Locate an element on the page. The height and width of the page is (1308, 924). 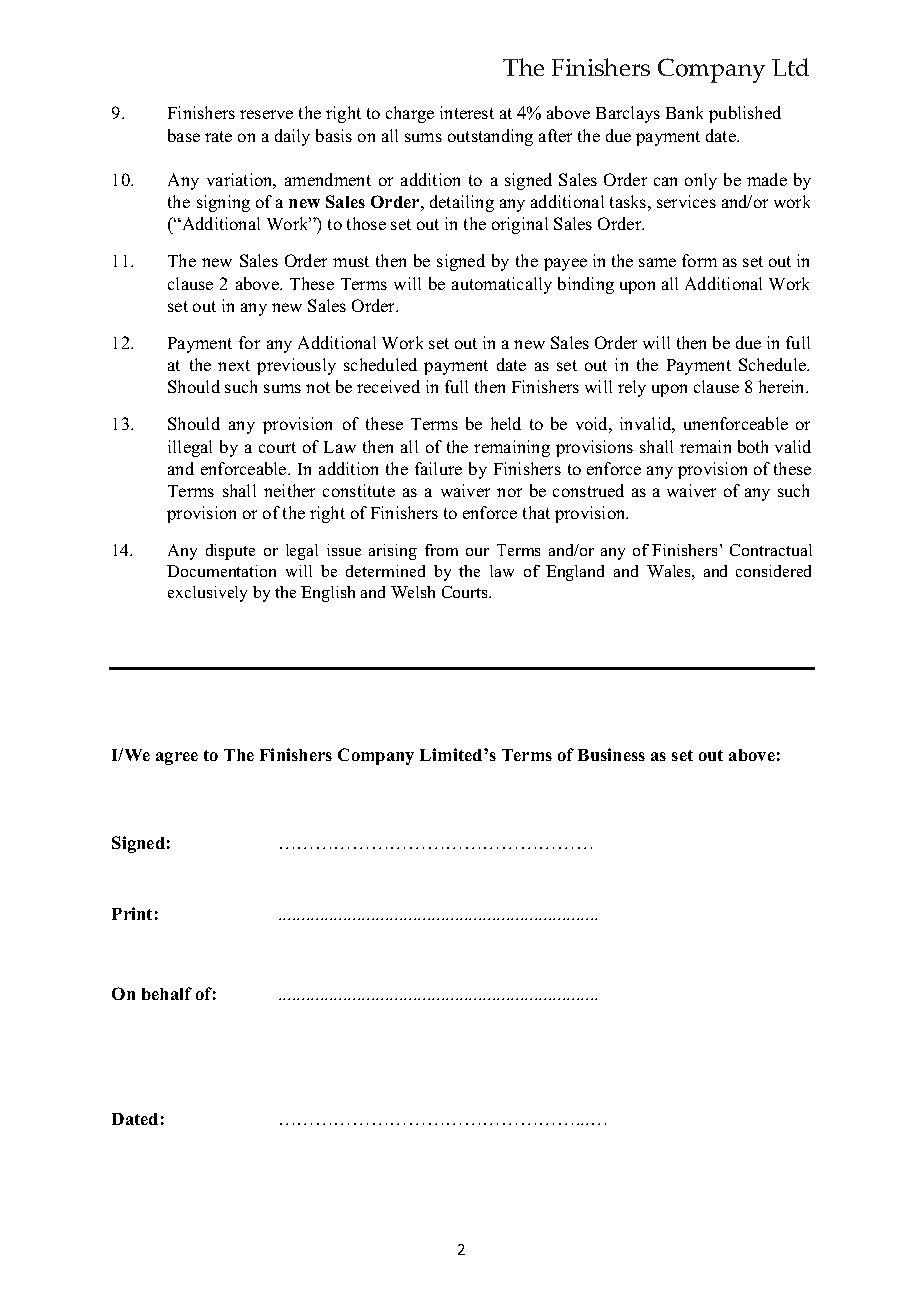
from is located at coordinates (441, 550).
